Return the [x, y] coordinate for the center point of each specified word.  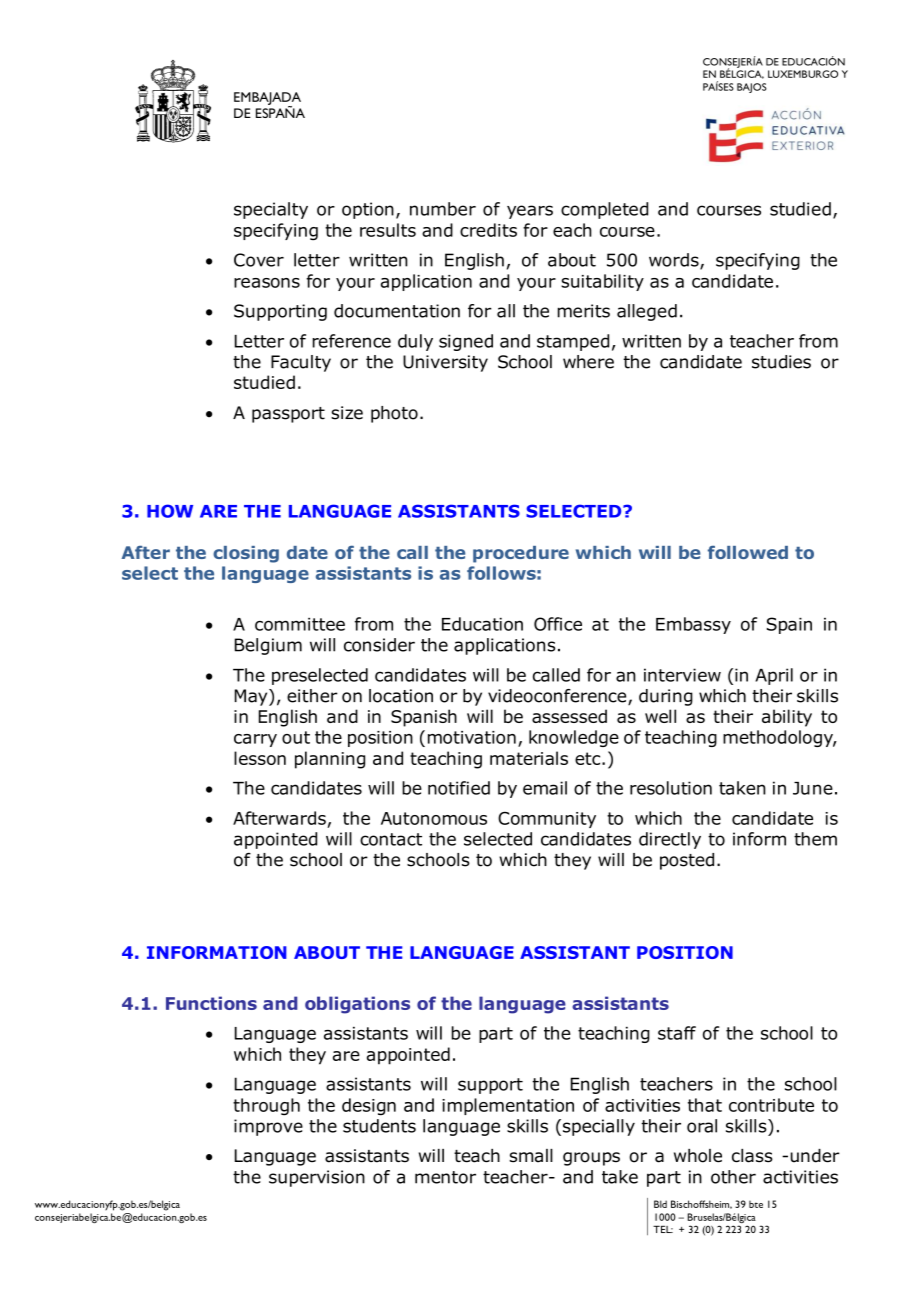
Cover [259, 260]
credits [488, 230]
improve [268, 1127]
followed [748, 552]
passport [288, 415]
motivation [472, 737]
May [252, 697]
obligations [357, 1005]
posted [687, 861]
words [675, 261]
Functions [211, 1003]
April [774, 676]
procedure [521, 554]
